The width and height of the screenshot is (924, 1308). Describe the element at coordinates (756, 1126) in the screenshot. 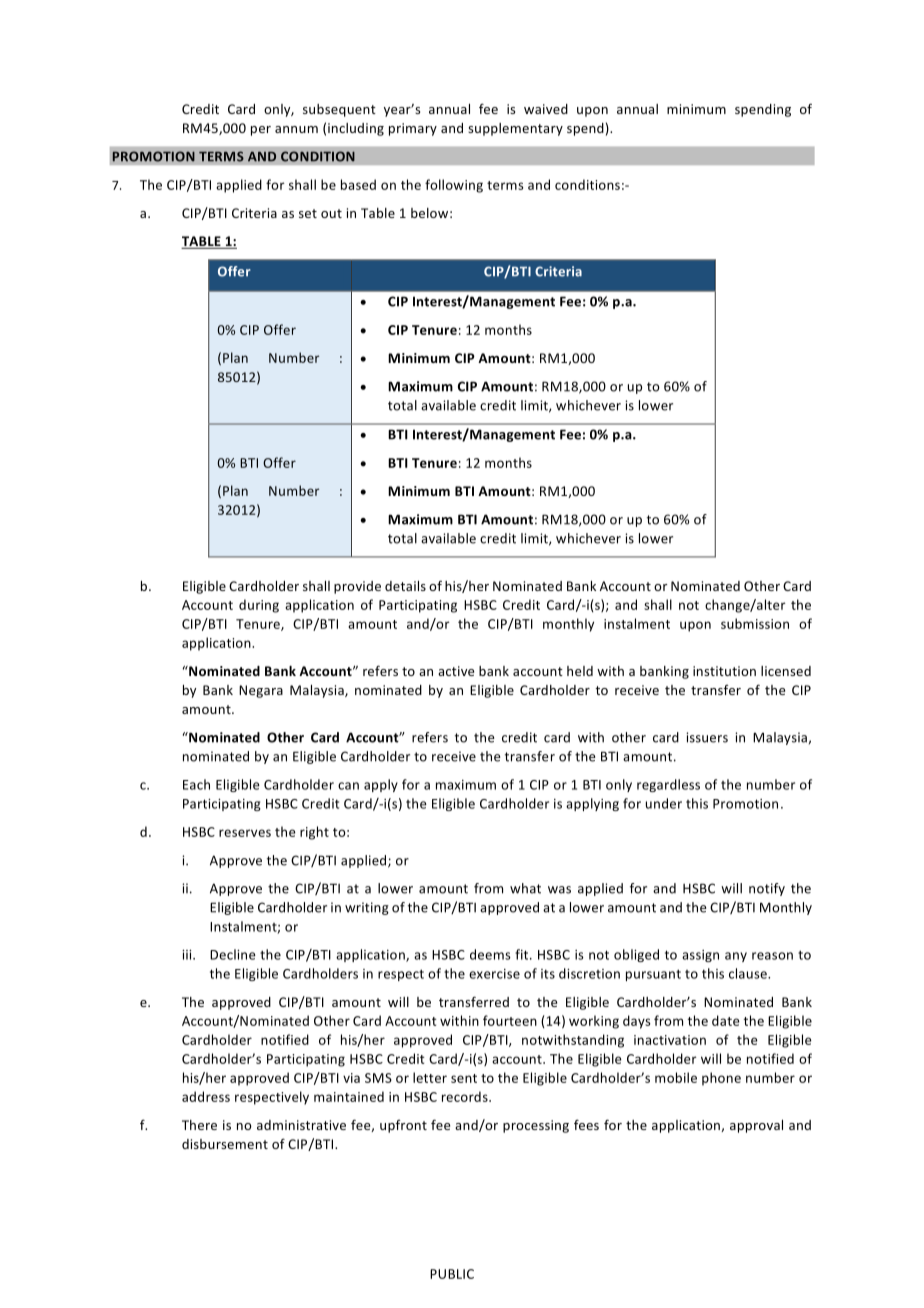

I see `approval` at that location.
